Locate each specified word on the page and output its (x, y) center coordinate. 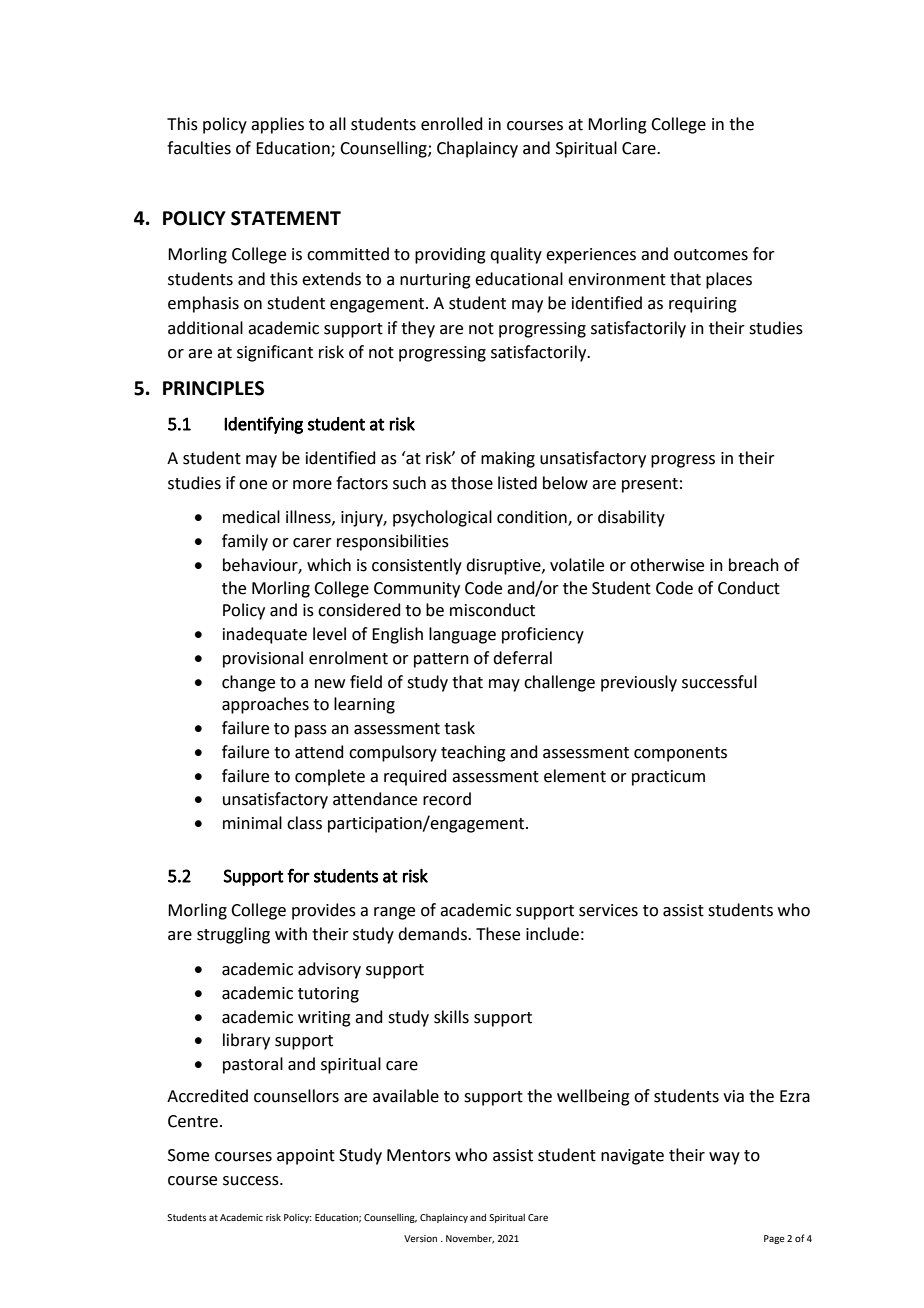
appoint (306, 1157)
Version (420, 1238)
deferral (522, 658)
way (724, 1158)
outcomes (711, 255)
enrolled (452, 124)
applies (277, 125)
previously (639, 683)
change (248, 683)
